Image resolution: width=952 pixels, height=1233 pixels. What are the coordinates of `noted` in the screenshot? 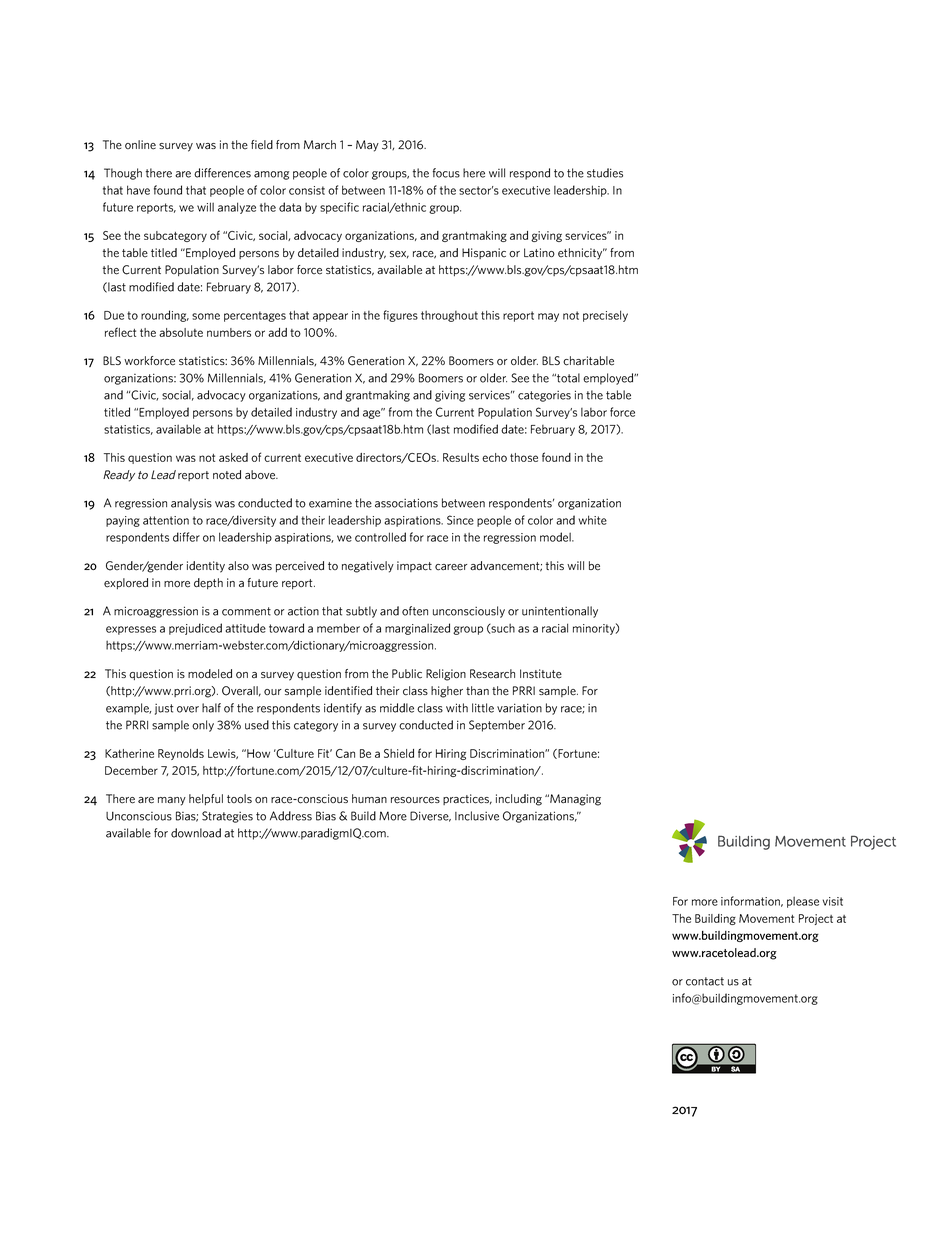 It's located at (227, 475).
